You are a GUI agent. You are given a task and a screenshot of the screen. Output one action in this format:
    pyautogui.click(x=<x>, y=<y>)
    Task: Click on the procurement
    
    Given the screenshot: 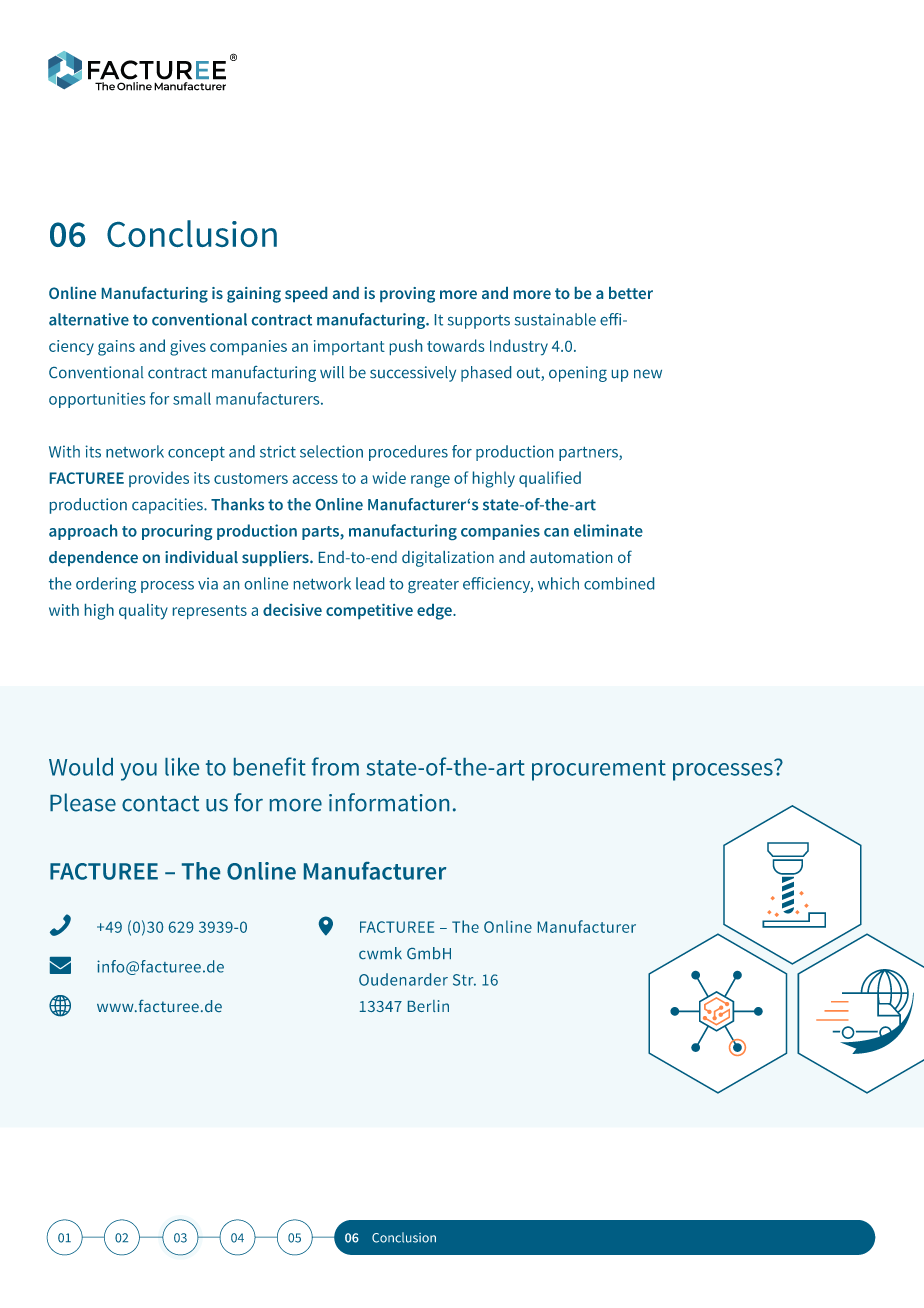 What is the action you would take?
    pyautogui.click(x=599, y=770)
